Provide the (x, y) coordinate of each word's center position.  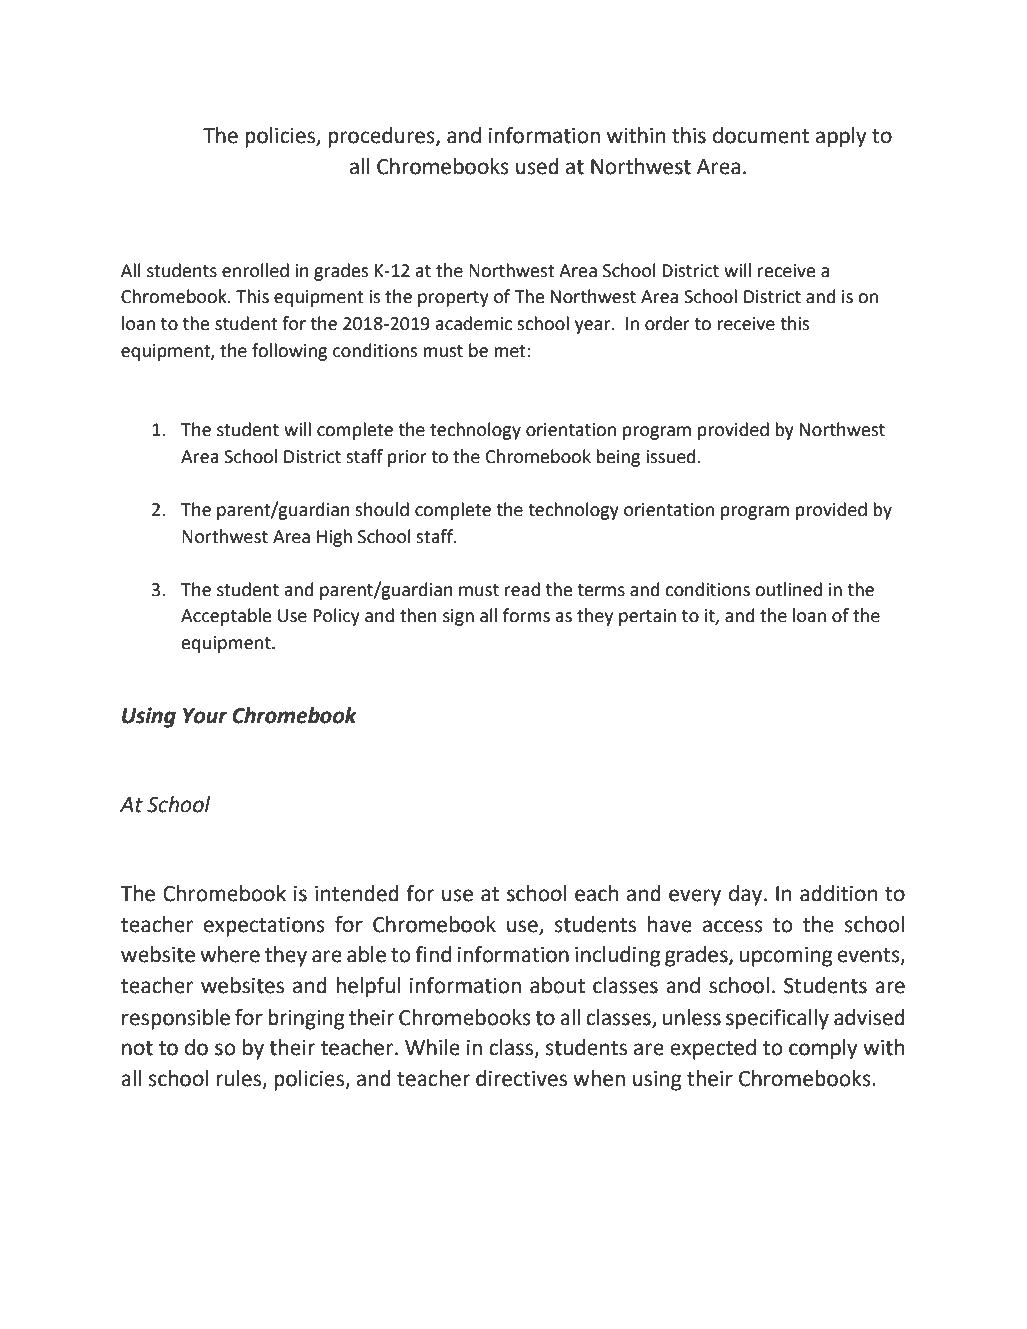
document (761, 135)
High (334, 538)
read (522, 589)
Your (205, 716)
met (511, 351)
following (289, 352)
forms (526, 615)
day (745, 895)
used (537, 166)
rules (240, 1079)
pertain (647, 617)
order (667, 323)
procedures (382, 137)
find (433, 954)
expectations (264, 927)
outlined (788, 589)
